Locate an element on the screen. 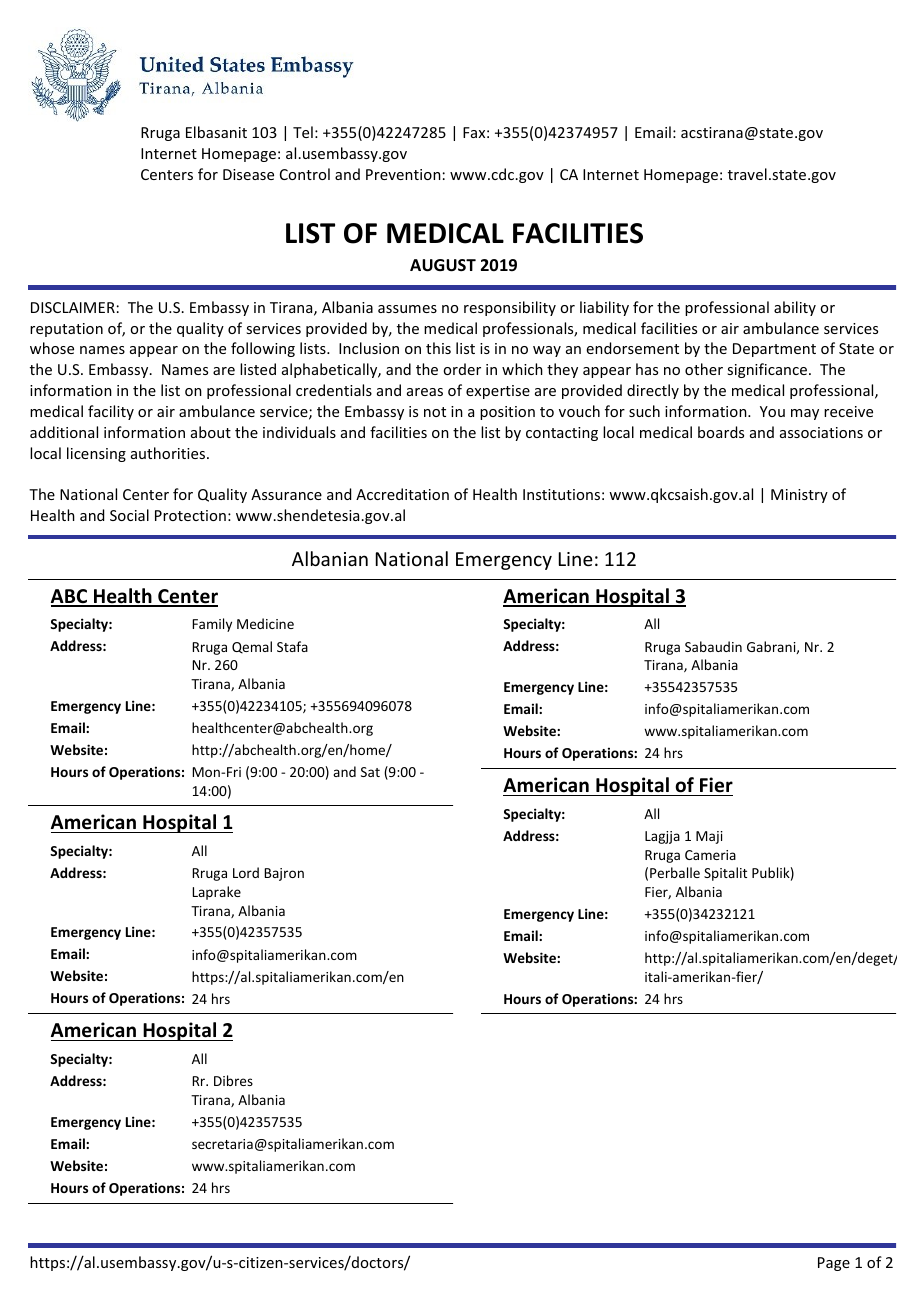 This screenshot has width=924, height=1308. Ministry is located at coordinates (799, 496).
